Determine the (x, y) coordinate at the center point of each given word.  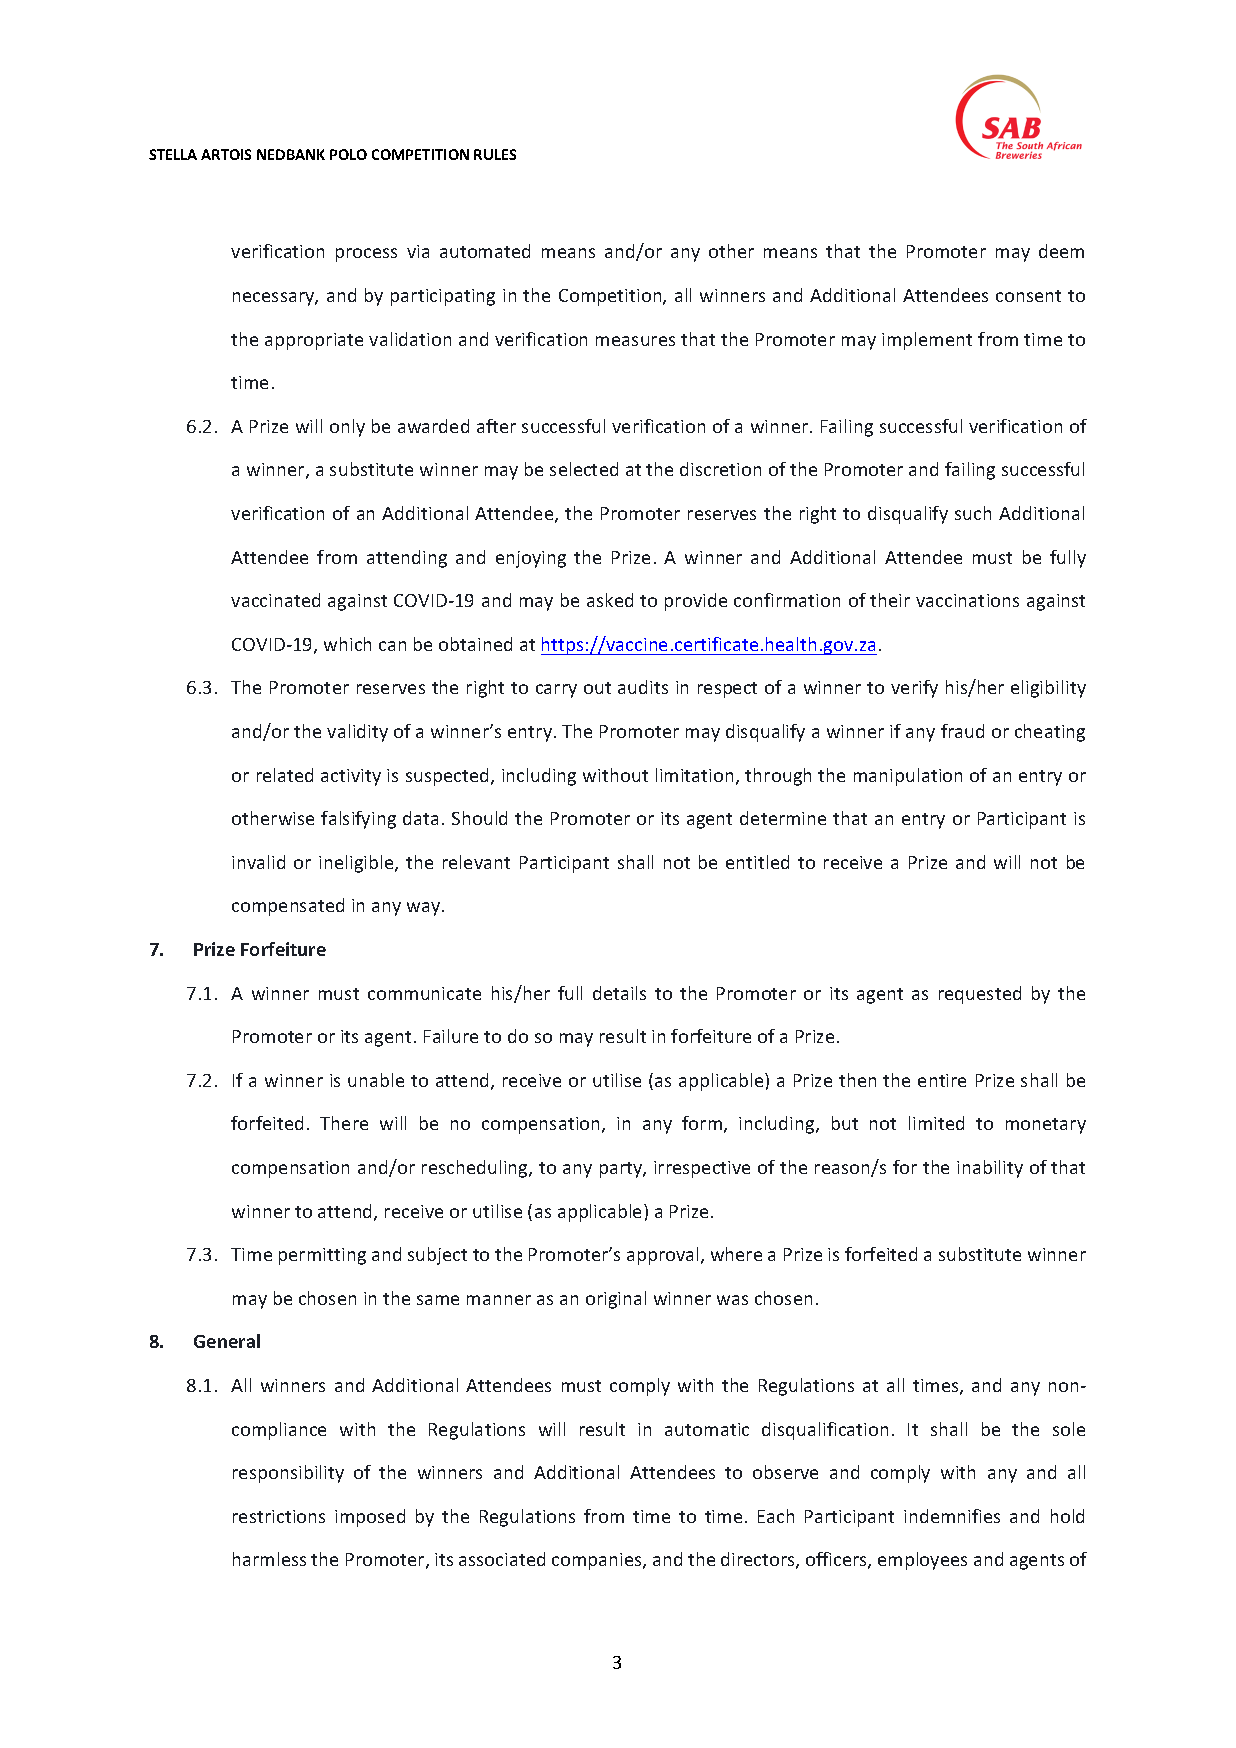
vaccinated (275, 600)
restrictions (279, 1516)
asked (610, 600)
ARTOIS (226, 154)
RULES (495, 154)
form (703, 1124)
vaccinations (967, 600)
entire (942, 1080)
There (344, 1123)
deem (1061, 251)
